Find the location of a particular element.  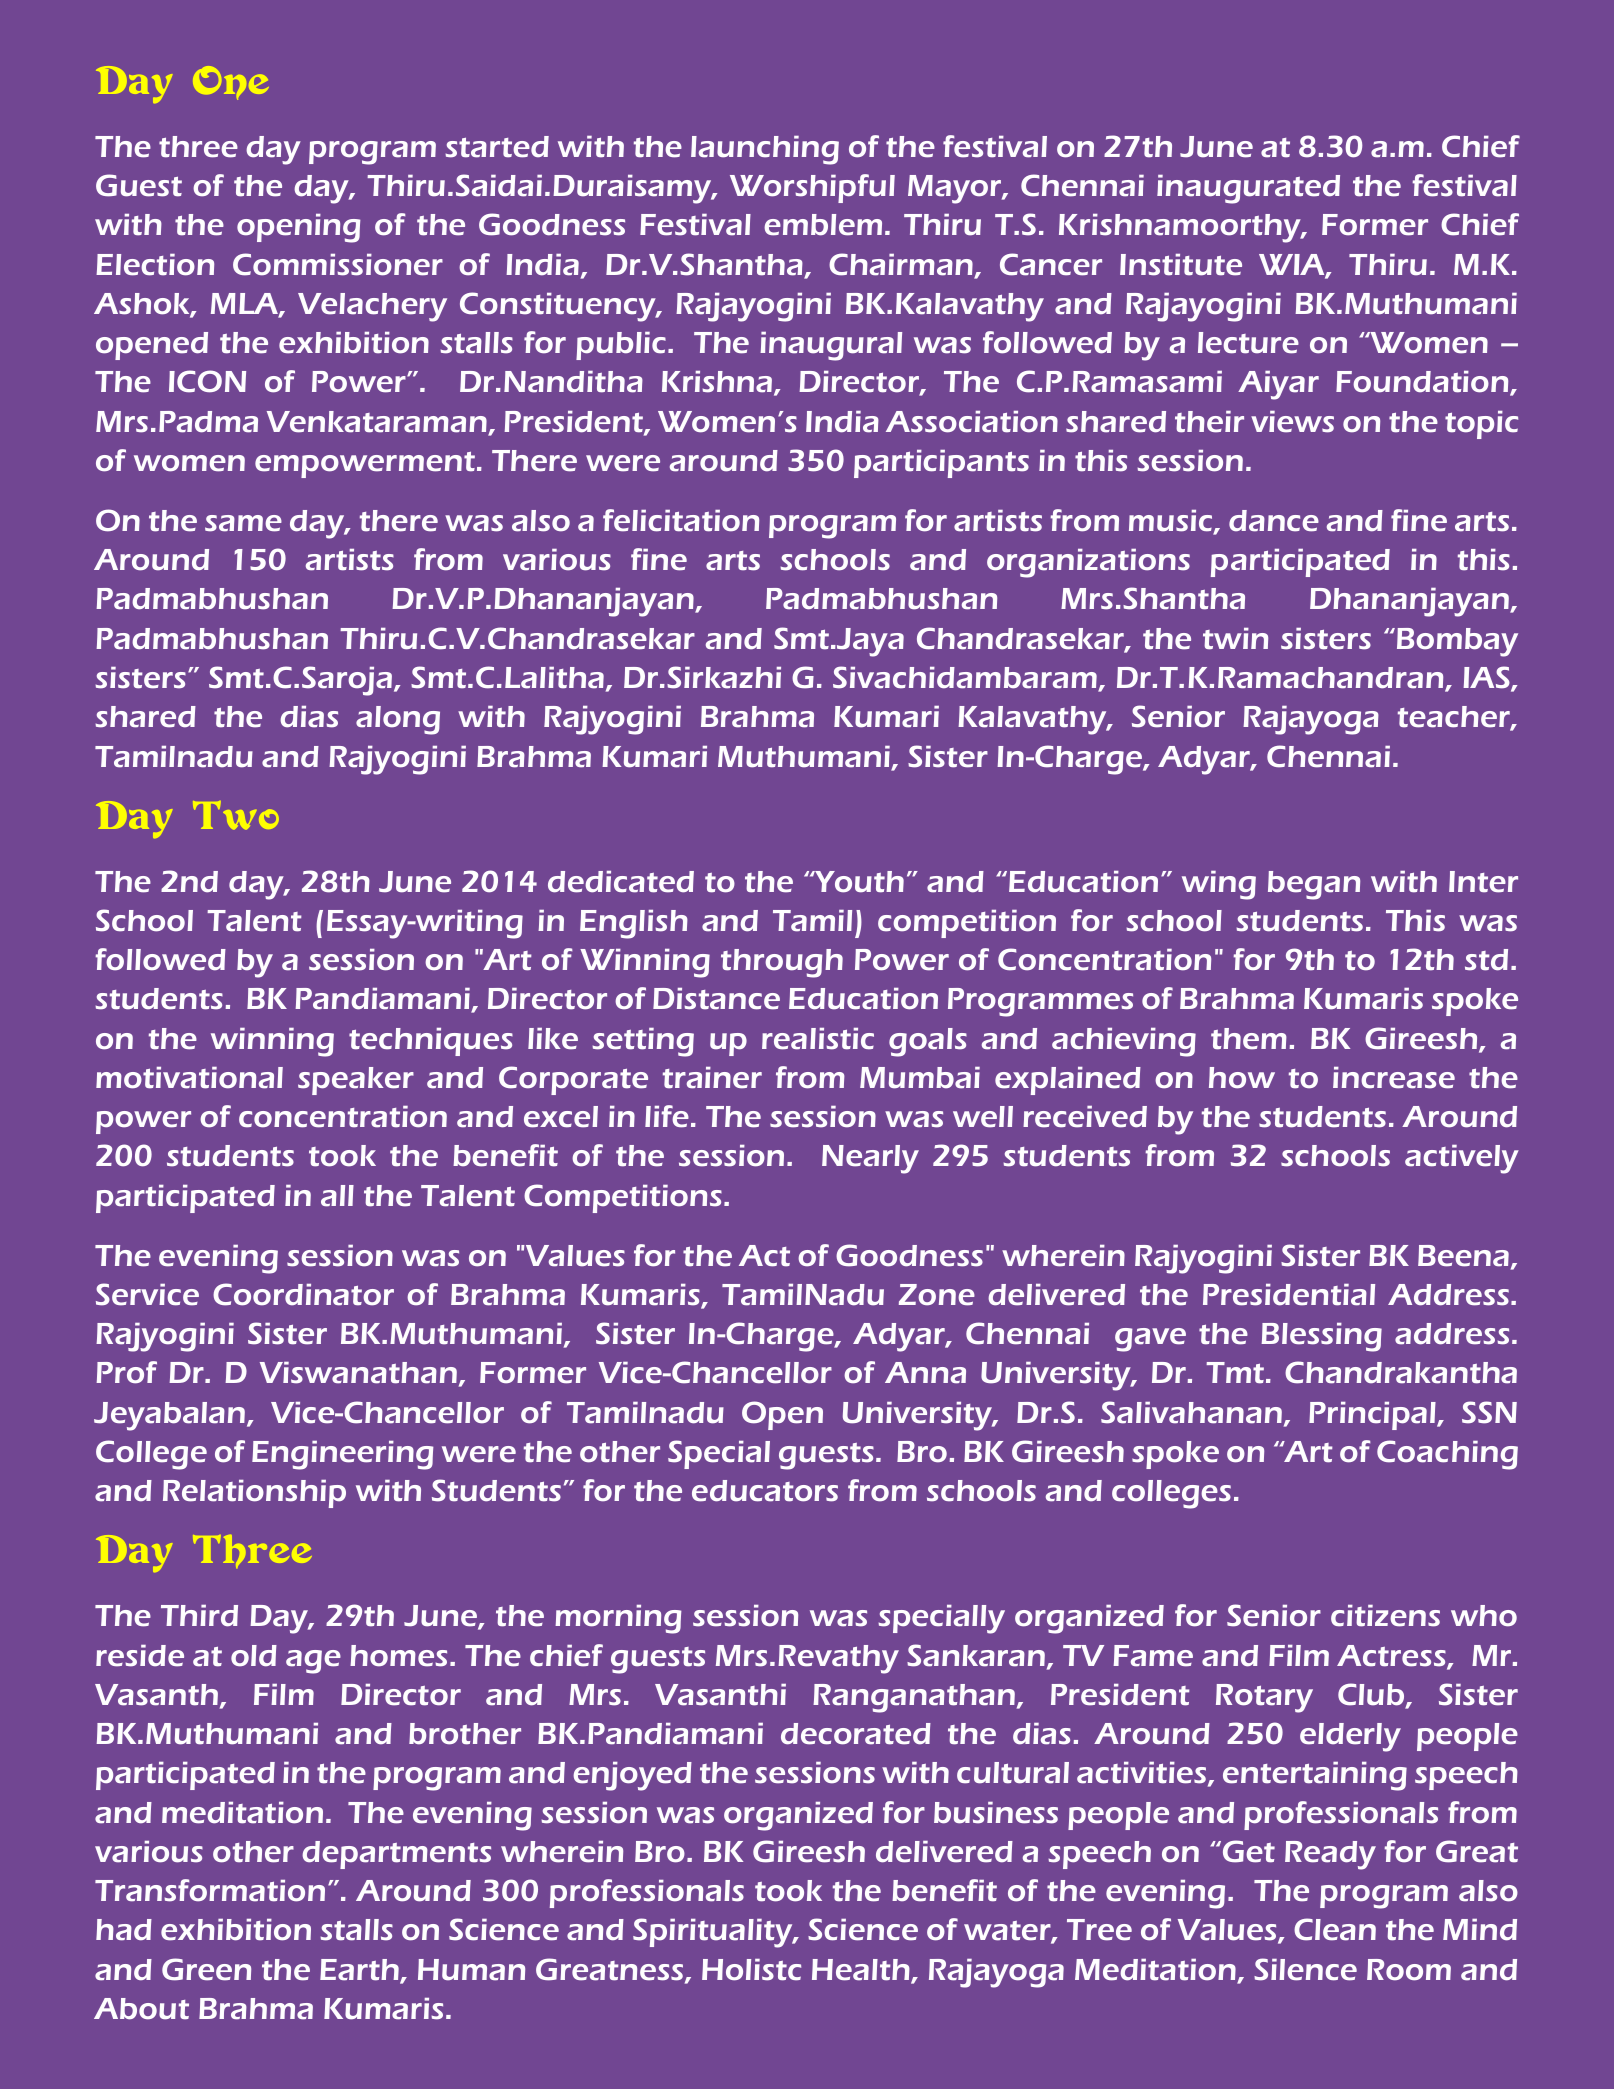

Earth is located at coordinates (360, 1971).
